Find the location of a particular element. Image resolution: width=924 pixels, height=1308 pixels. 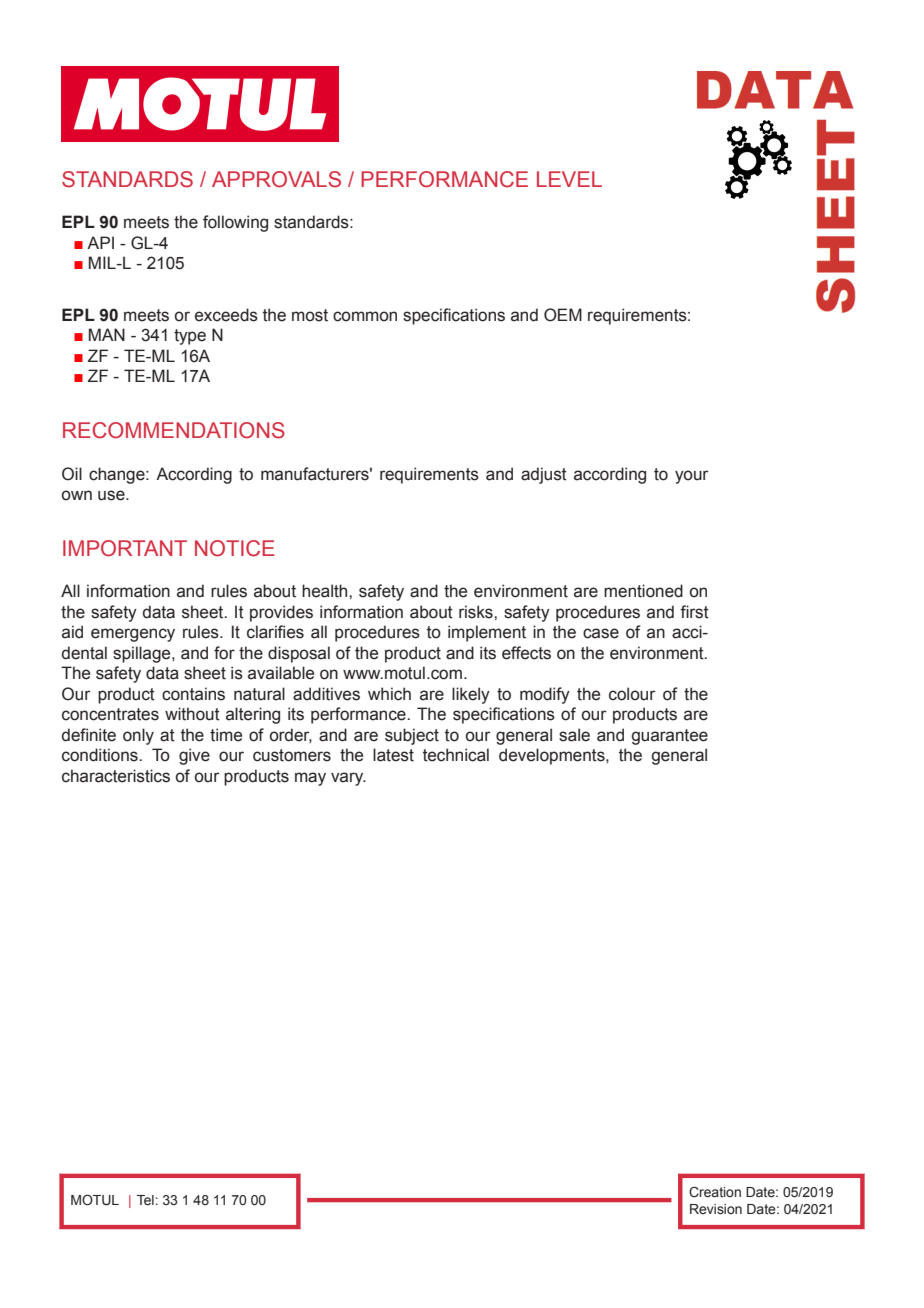

Creation is located at coordinates (715, 1192).
